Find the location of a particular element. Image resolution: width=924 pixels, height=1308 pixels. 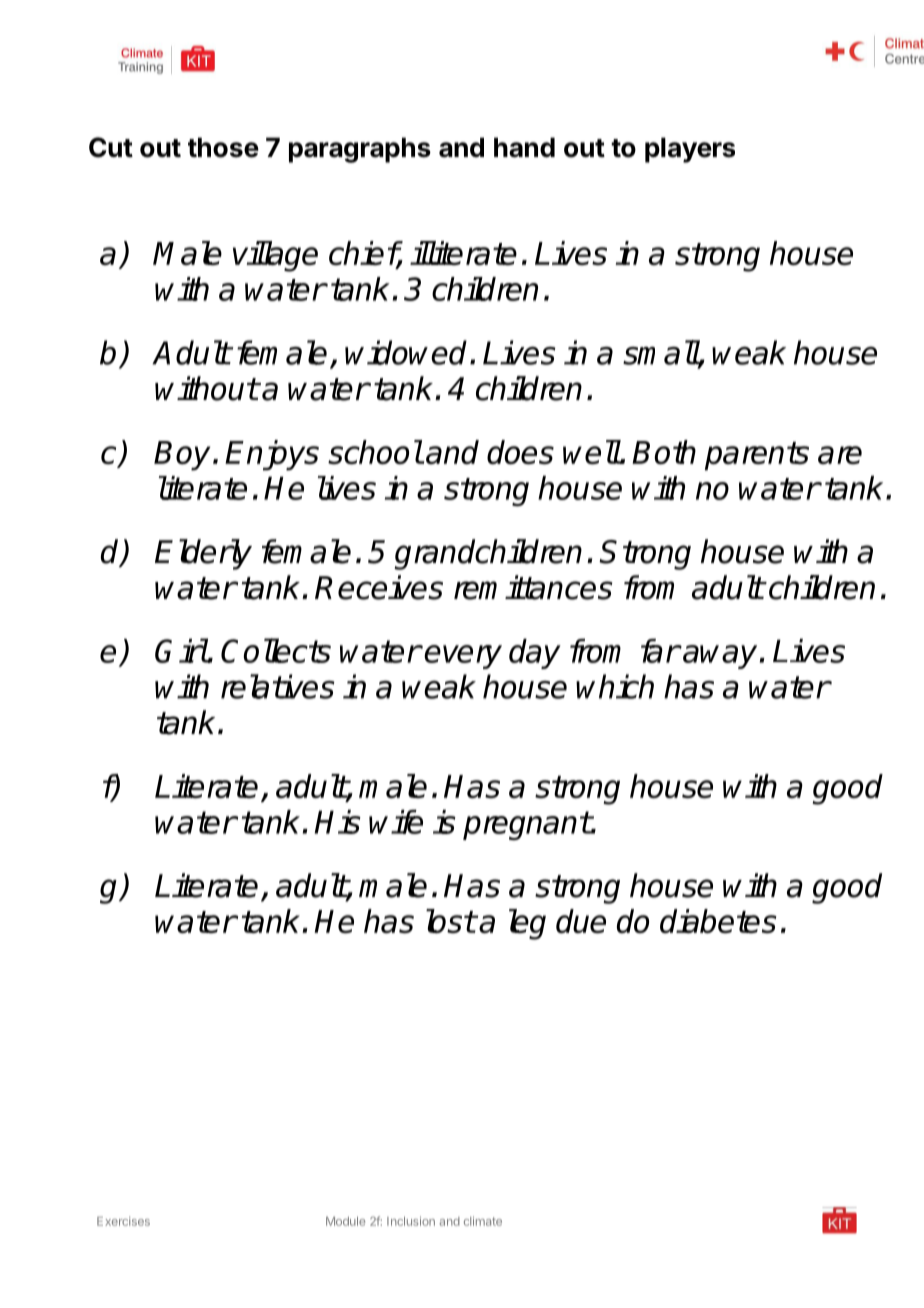

relatives is located at coordinates (278, 686).
